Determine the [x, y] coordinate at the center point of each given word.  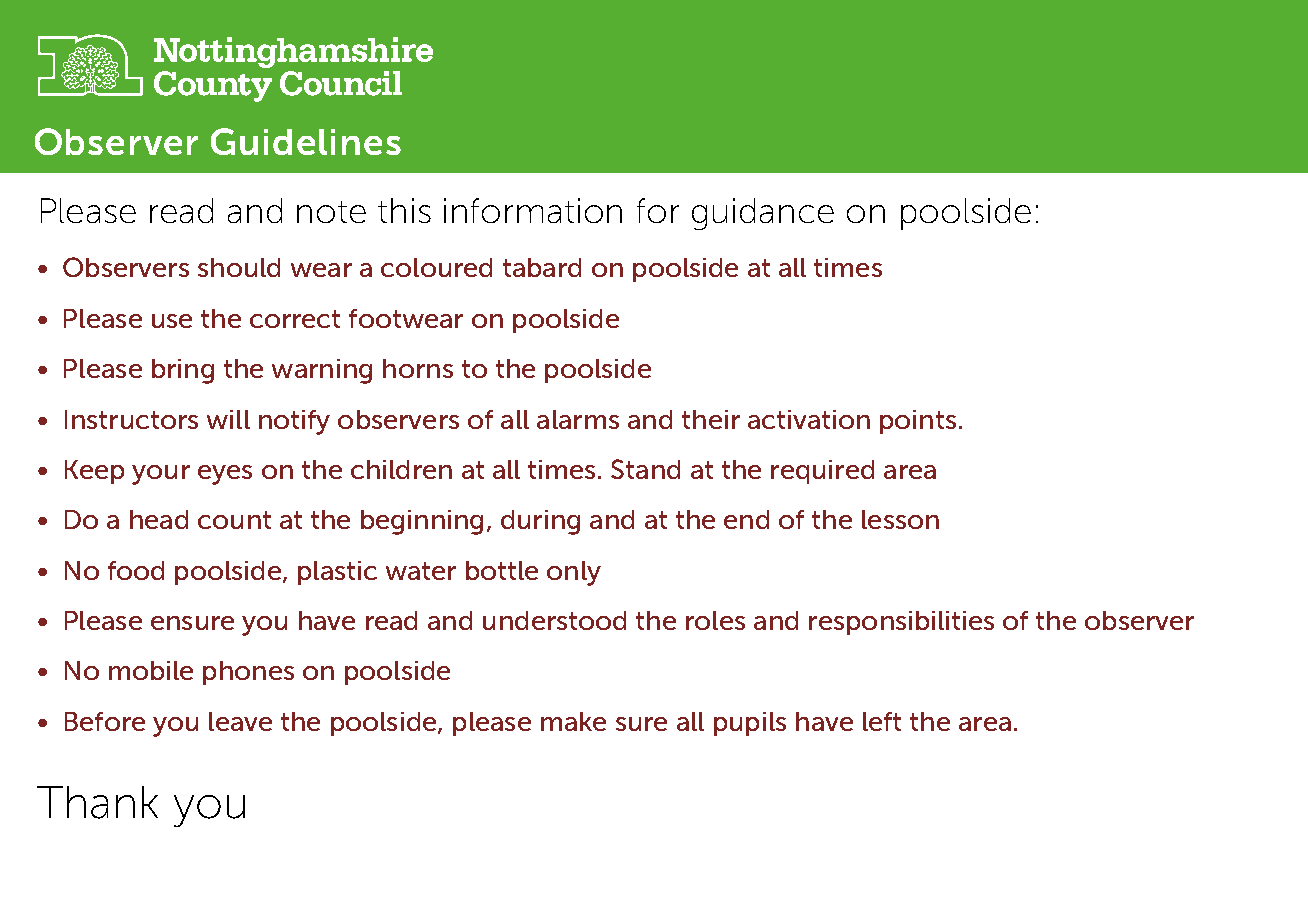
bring [183, 371]
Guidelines [306, 141]
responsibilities [901, 623]
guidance [763, 214]
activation [809, 419]
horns [418, 368]
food [136, 570]
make [573, 721]
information [533, 210]
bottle [502, 570]
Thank [97, 802]
